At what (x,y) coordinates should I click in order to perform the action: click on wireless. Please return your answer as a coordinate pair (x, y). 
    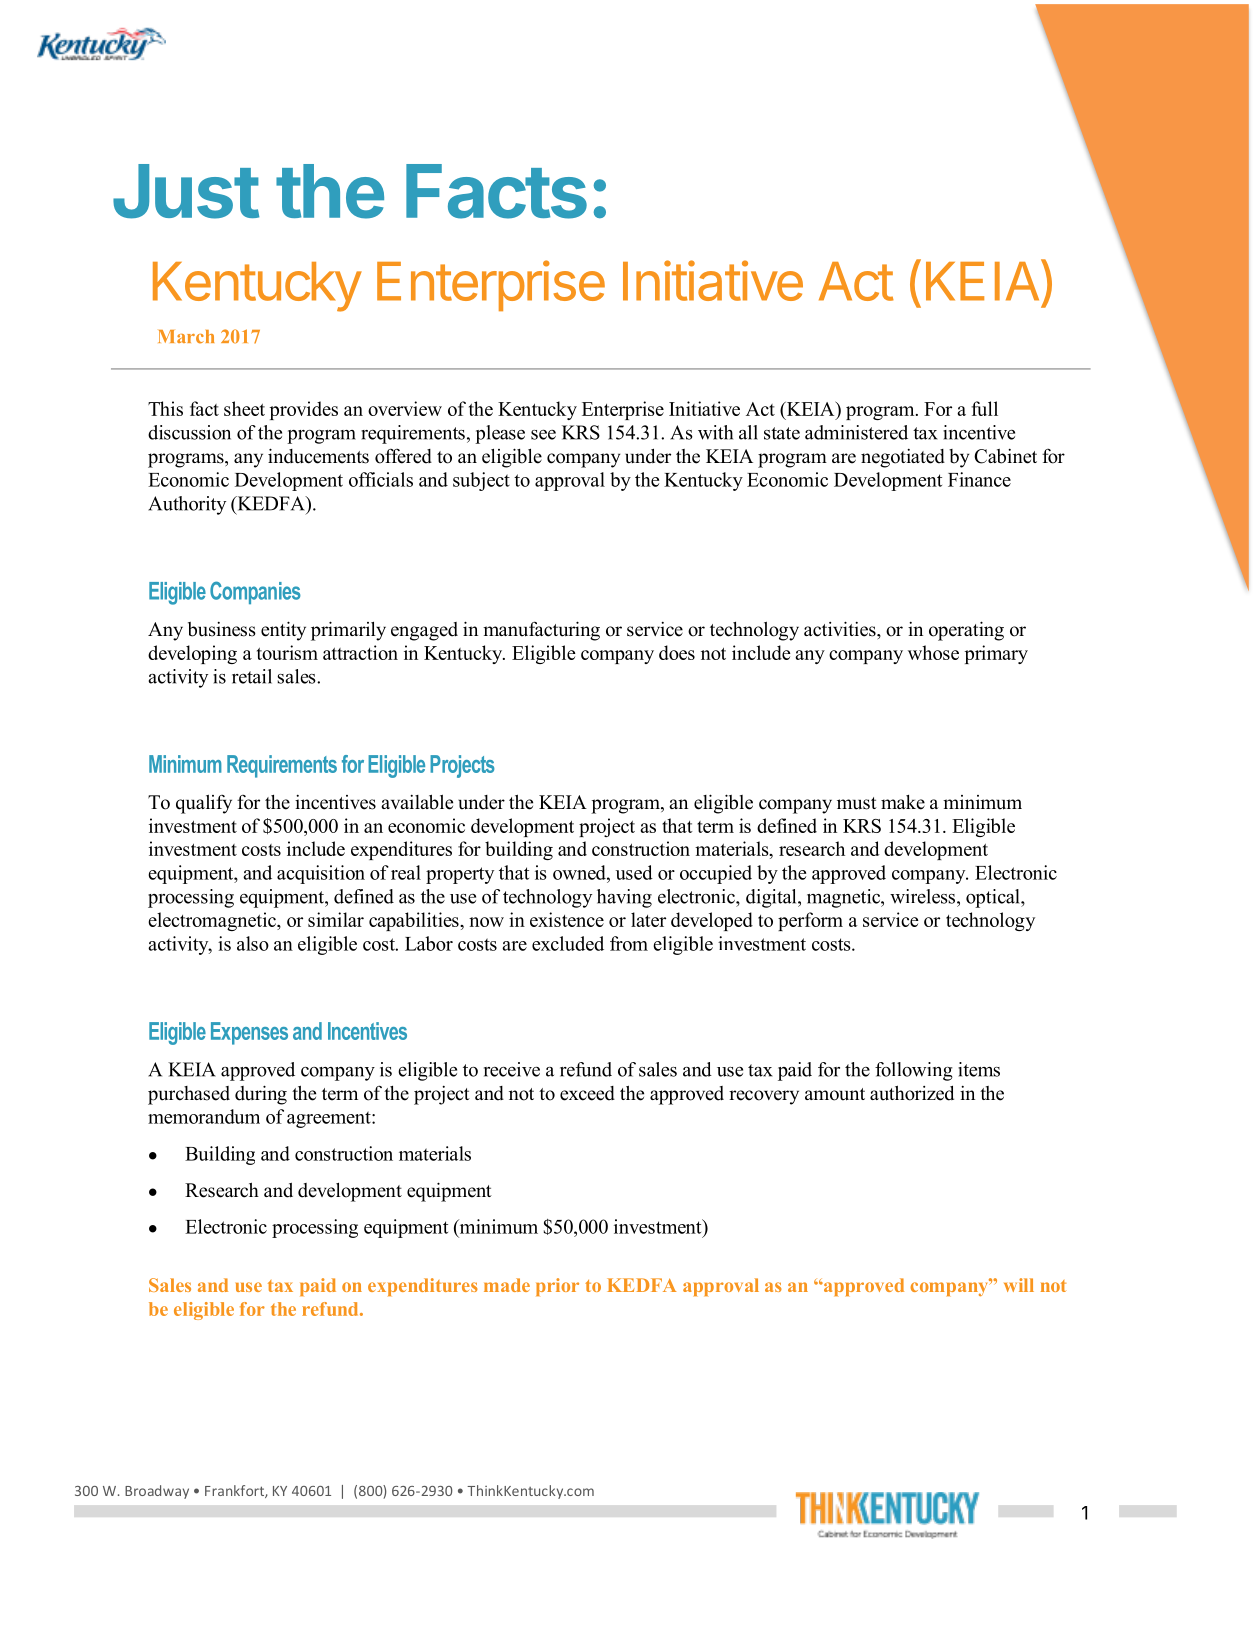
    Looking at the image, I should click on (924, 896).
